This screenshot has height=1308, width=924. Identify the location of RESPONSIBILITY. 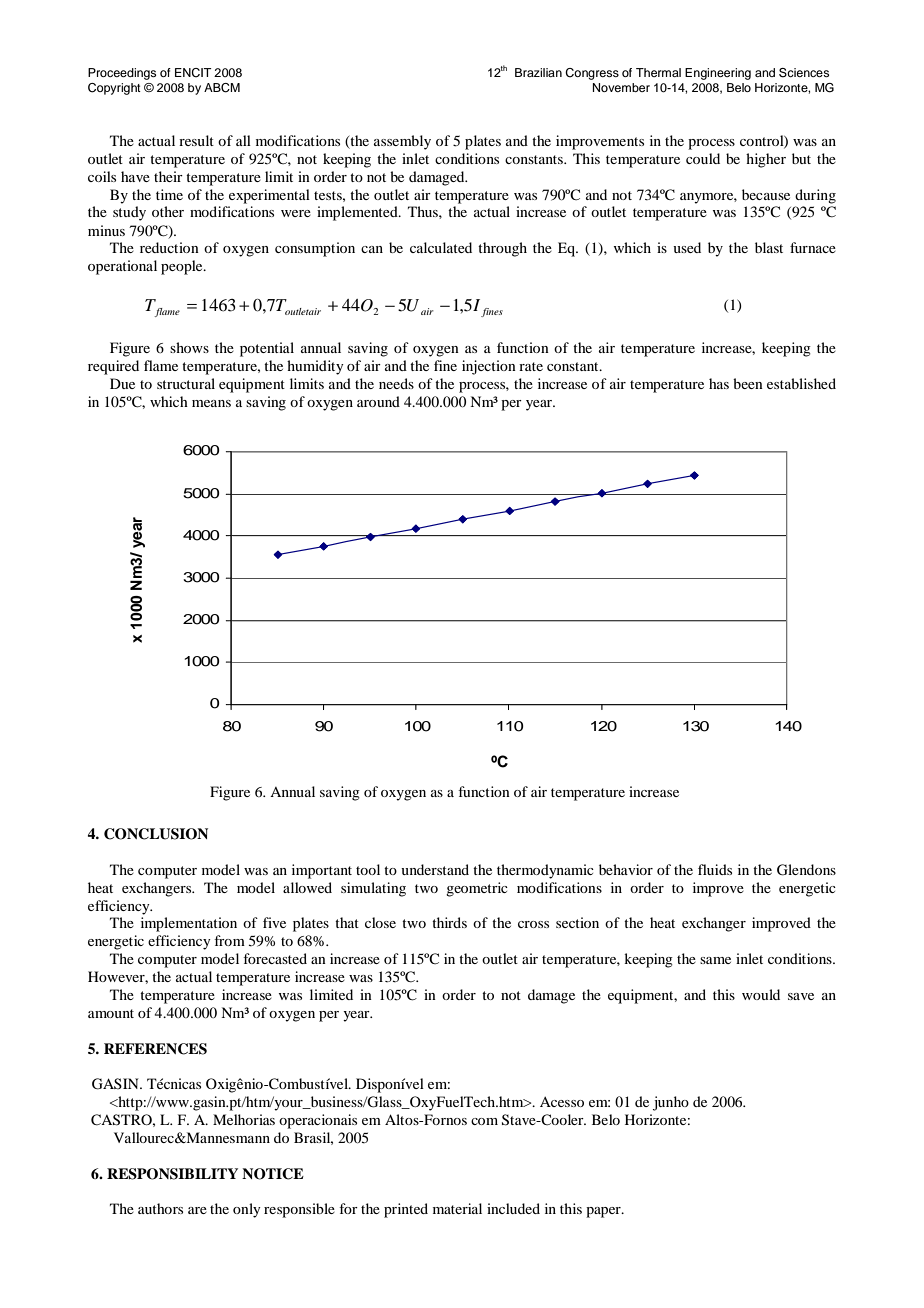
(172, 1174).
